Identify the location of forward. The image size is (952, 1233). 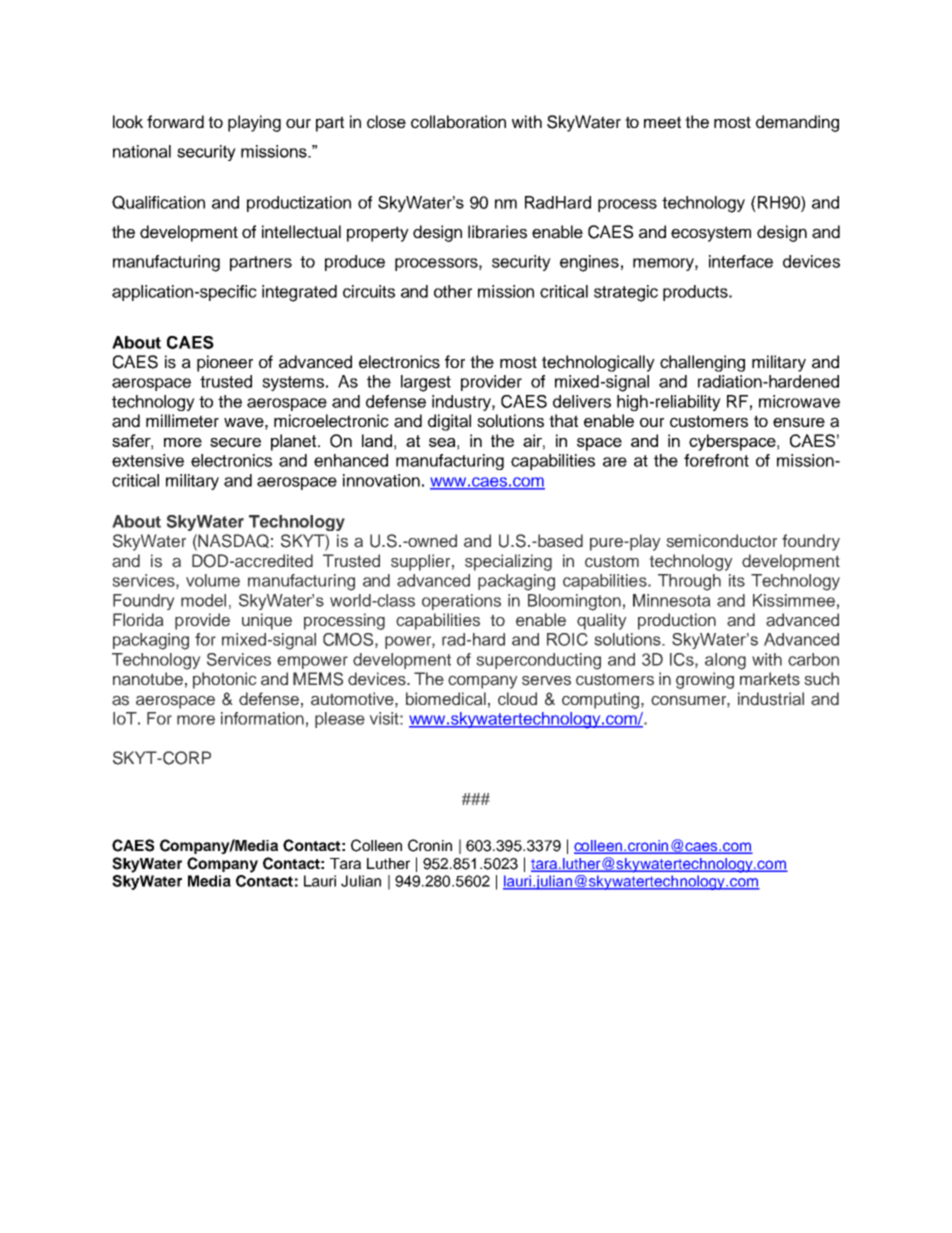
(175, 122).
